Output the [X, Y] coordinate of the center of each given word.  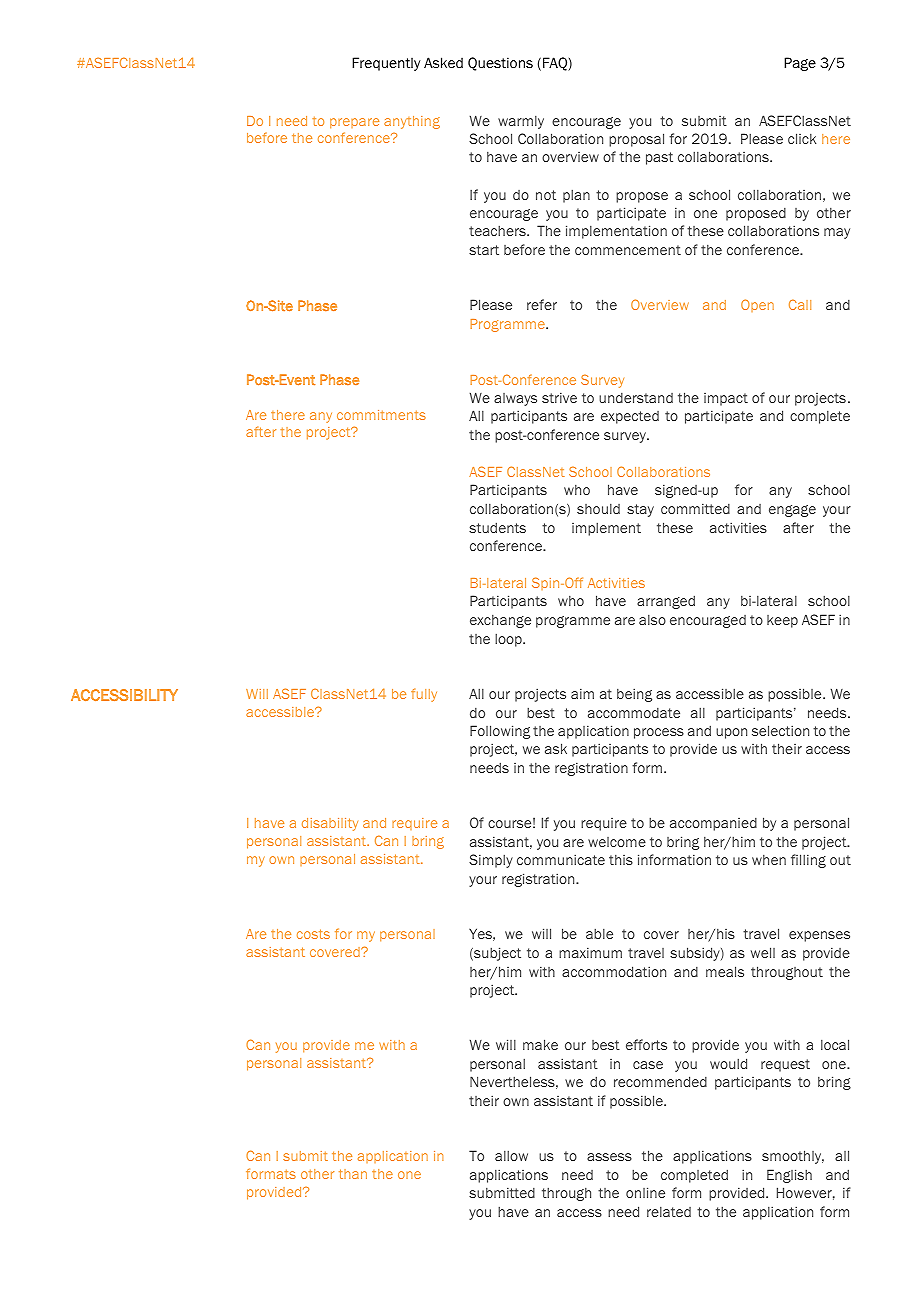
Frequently [386, 64]
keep [782, 621]
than [353, 1174]
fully [424, 695]
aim [582, 693]
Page [800, 64]
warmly [521, 122]
